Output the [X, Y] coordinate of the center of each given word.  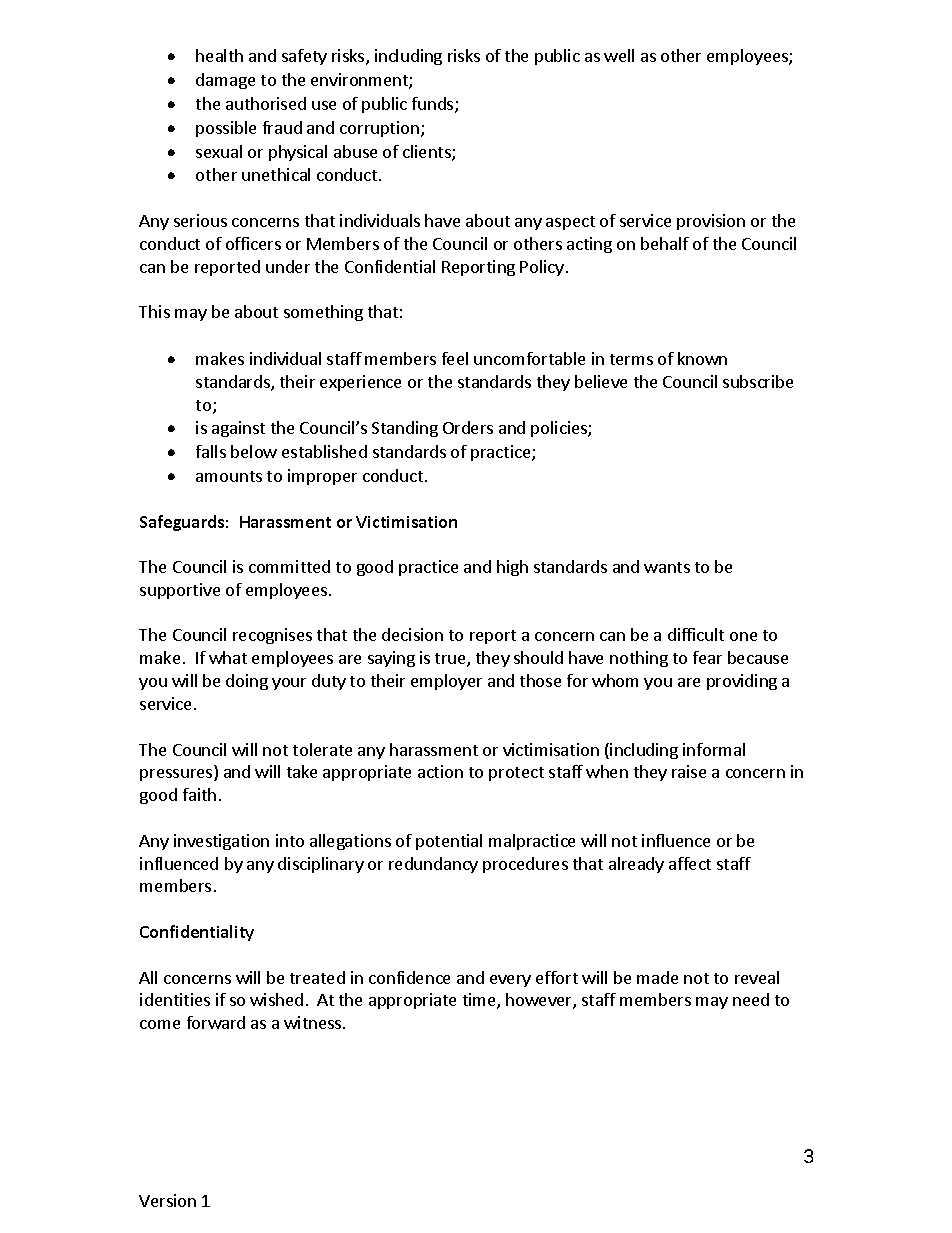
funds [434, 105]
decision [412, 634]
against [238, 429]
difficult [696, 634]
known [702, 358]
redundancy [433, 865]
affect [690, 863]
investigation [221, 842]
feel [455, 358]
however [540, 1001]
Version [167, 1200]
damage [225, 81]
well [619, 55]
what [228, 657]
